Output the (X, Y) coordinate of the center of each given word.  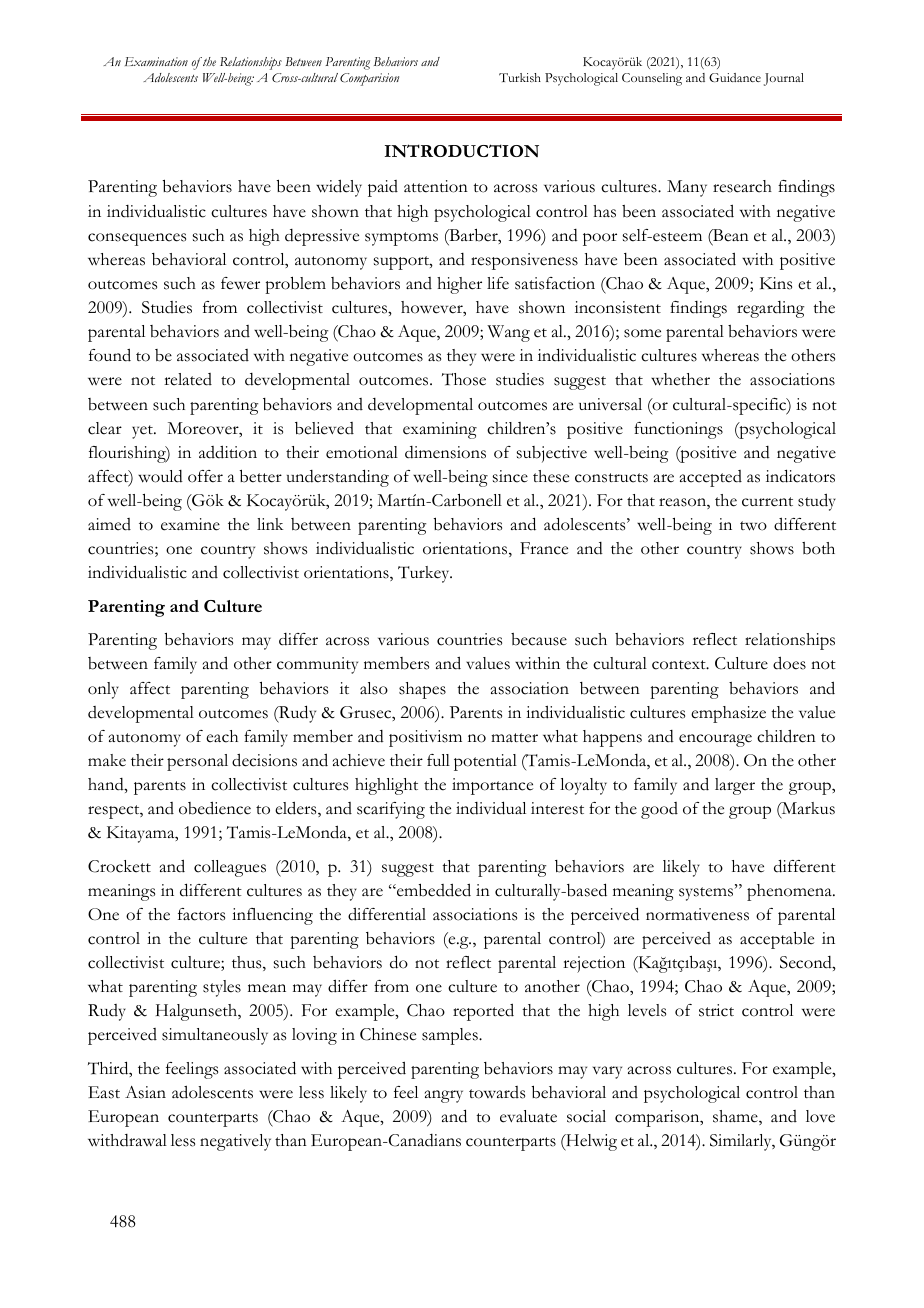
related (188, 379)
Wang (508, 333)
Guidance (735, 77)
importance (492, 786)
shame (736, 1117)
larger (735, 786)
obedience (215, 808)
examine (190, 524)
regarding (770, 309)
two (753, 526)
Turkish (520, 77)
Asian (145, 1092)
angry (444, 1096)
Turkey (425, 574)
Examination (156, 61)
